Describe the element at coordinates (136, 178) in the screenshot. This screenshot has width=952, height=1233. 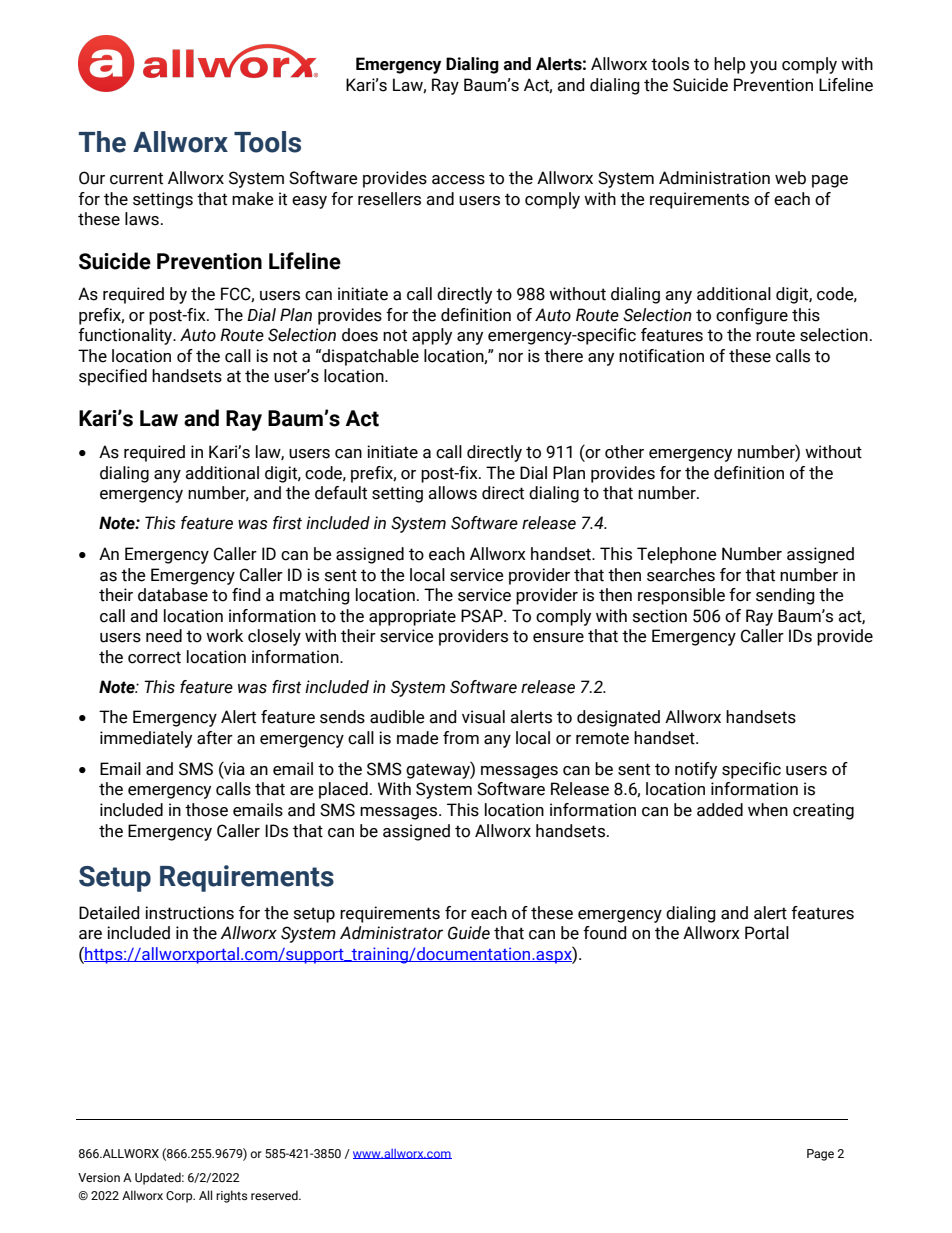
I see `current` at that location.
